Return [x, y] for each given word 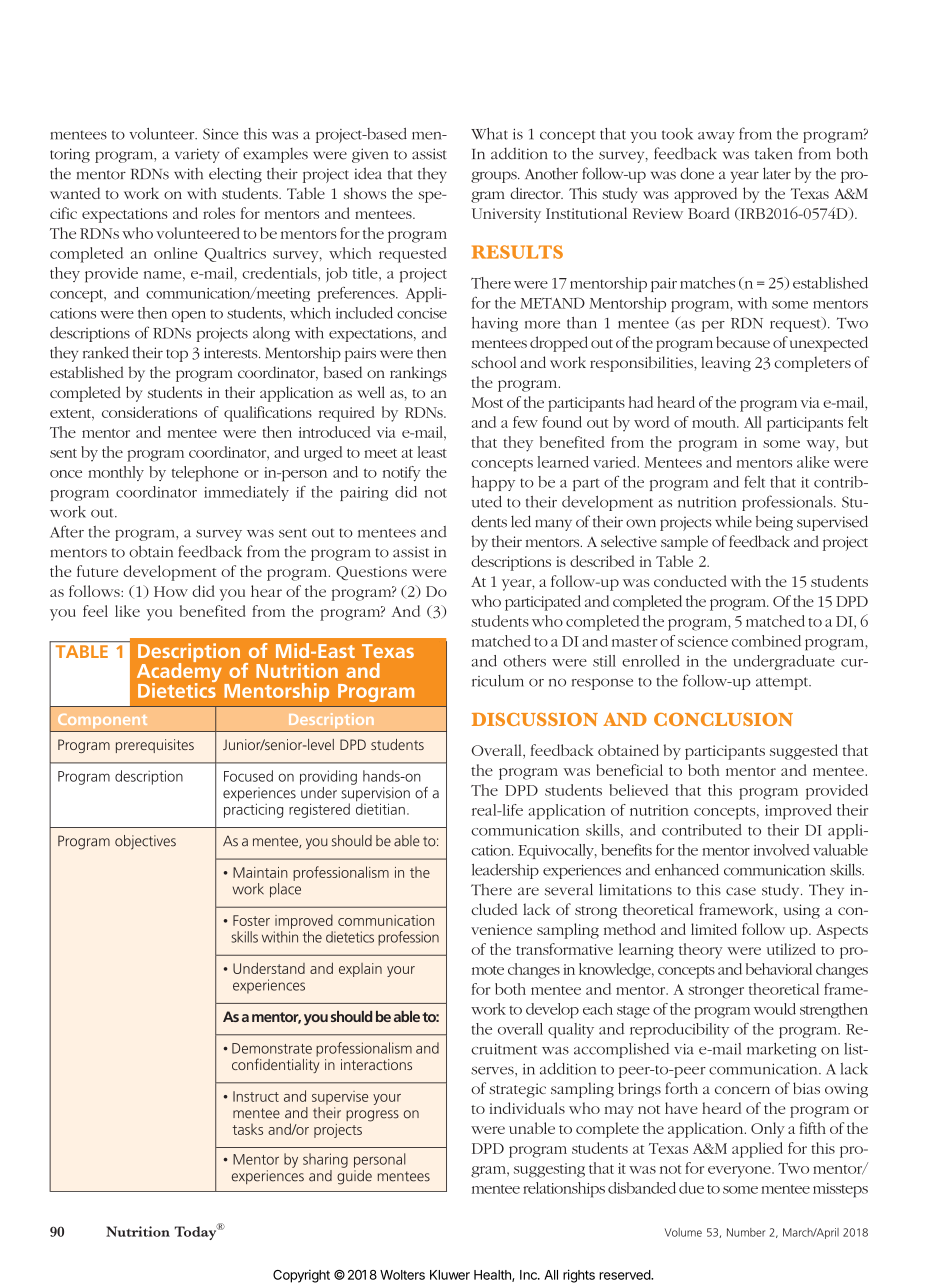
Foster [251, 920]
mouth [715, 422]
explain [360, 970]
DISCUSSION [535, 719]
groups [495, 177]
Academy [179, 672]
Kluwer [450, 1275]
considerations [149, 412]
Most [487, 402]
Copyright [301, 1276]
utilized [791, 949]
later [777, 173]
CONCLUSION [723, 719]
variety [197, 155]
